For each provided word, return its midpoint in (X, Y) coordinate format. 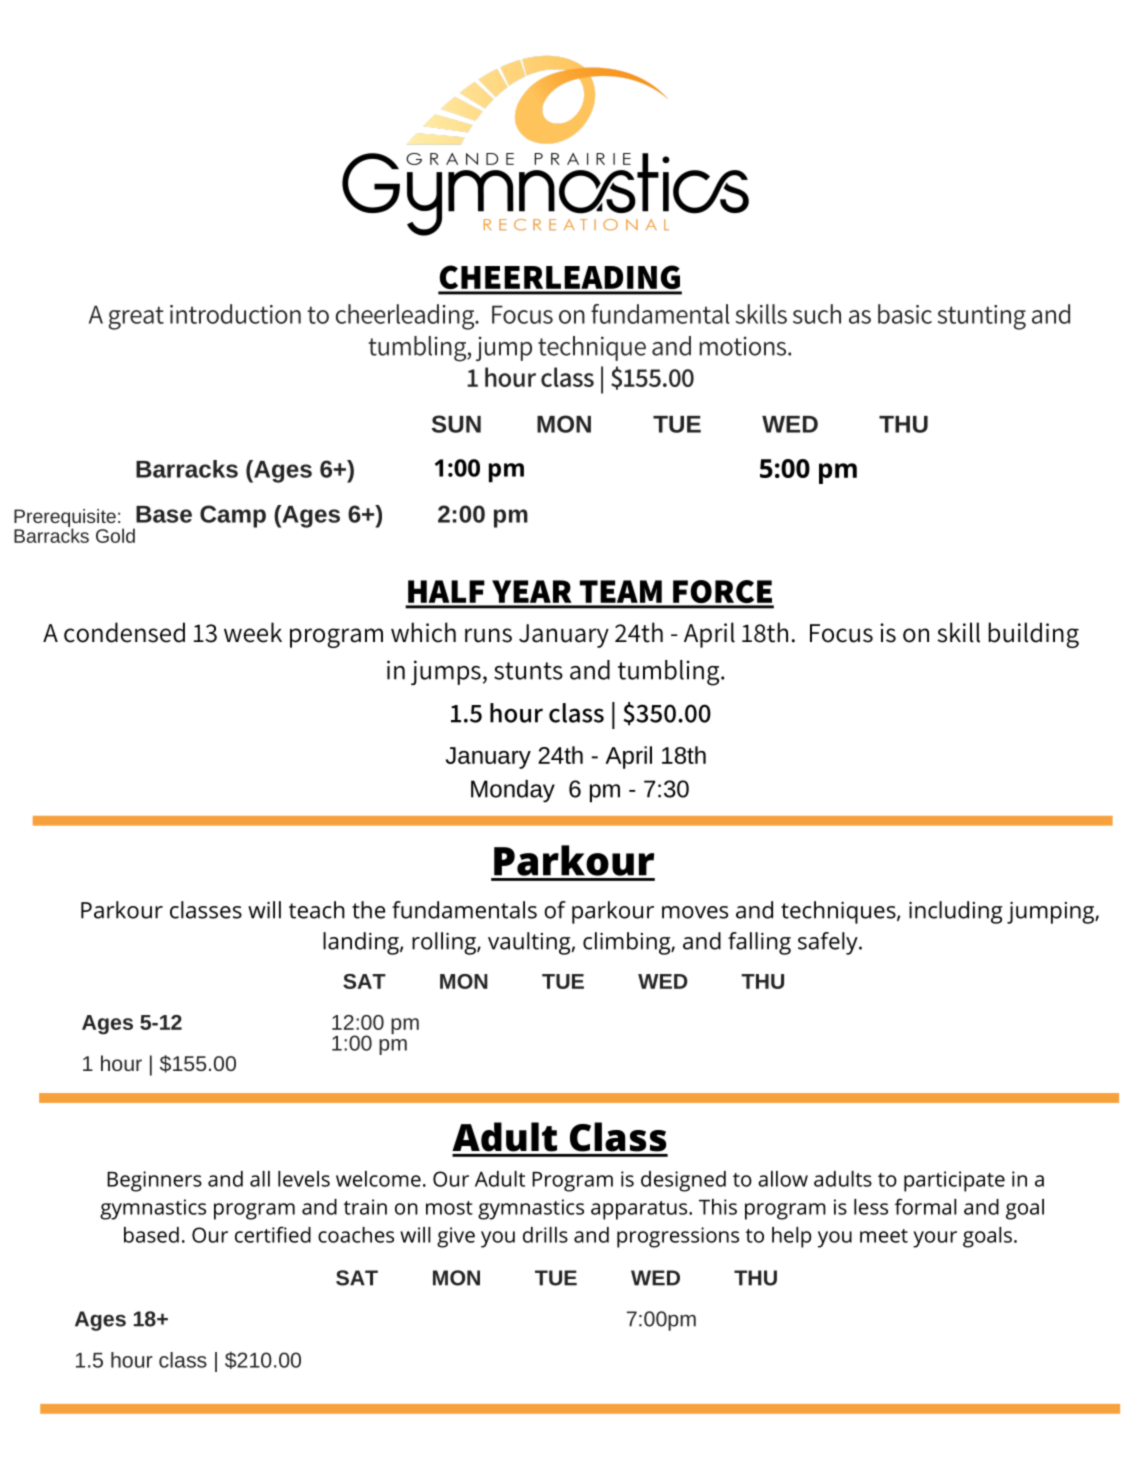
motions (744, 346)
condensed (124, 632)
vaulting (529, 943)
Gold (115, 535)
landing (362, 943)
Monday (513, 791)
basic (905, 314)
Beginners (154, 1181)
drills (545, 1235)
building (1033, 635)
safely (828, 943)
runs (488, 635)
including (956, 912)
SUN (456, 424)
